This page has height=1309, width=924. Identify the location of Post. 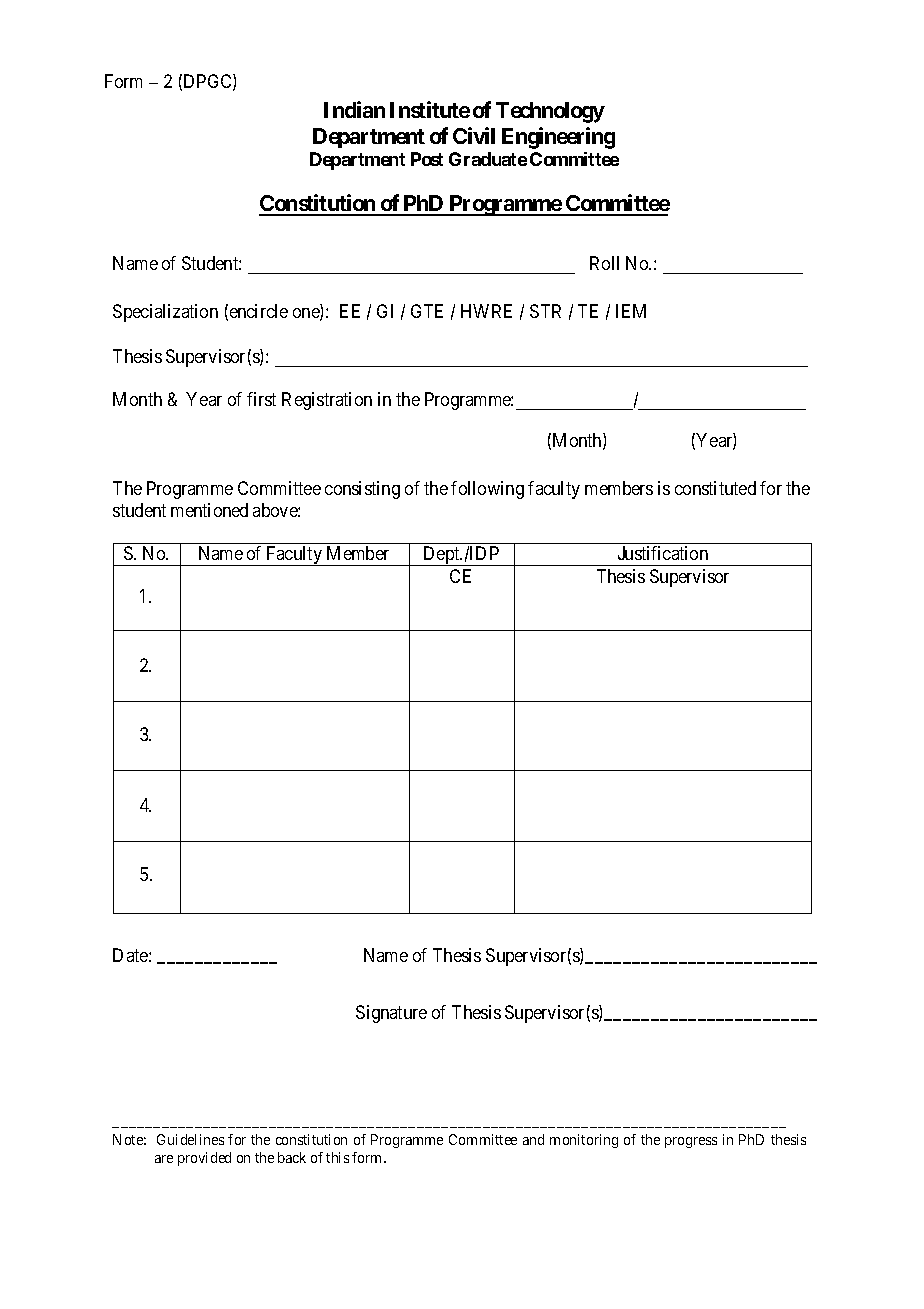
(427, 159).
